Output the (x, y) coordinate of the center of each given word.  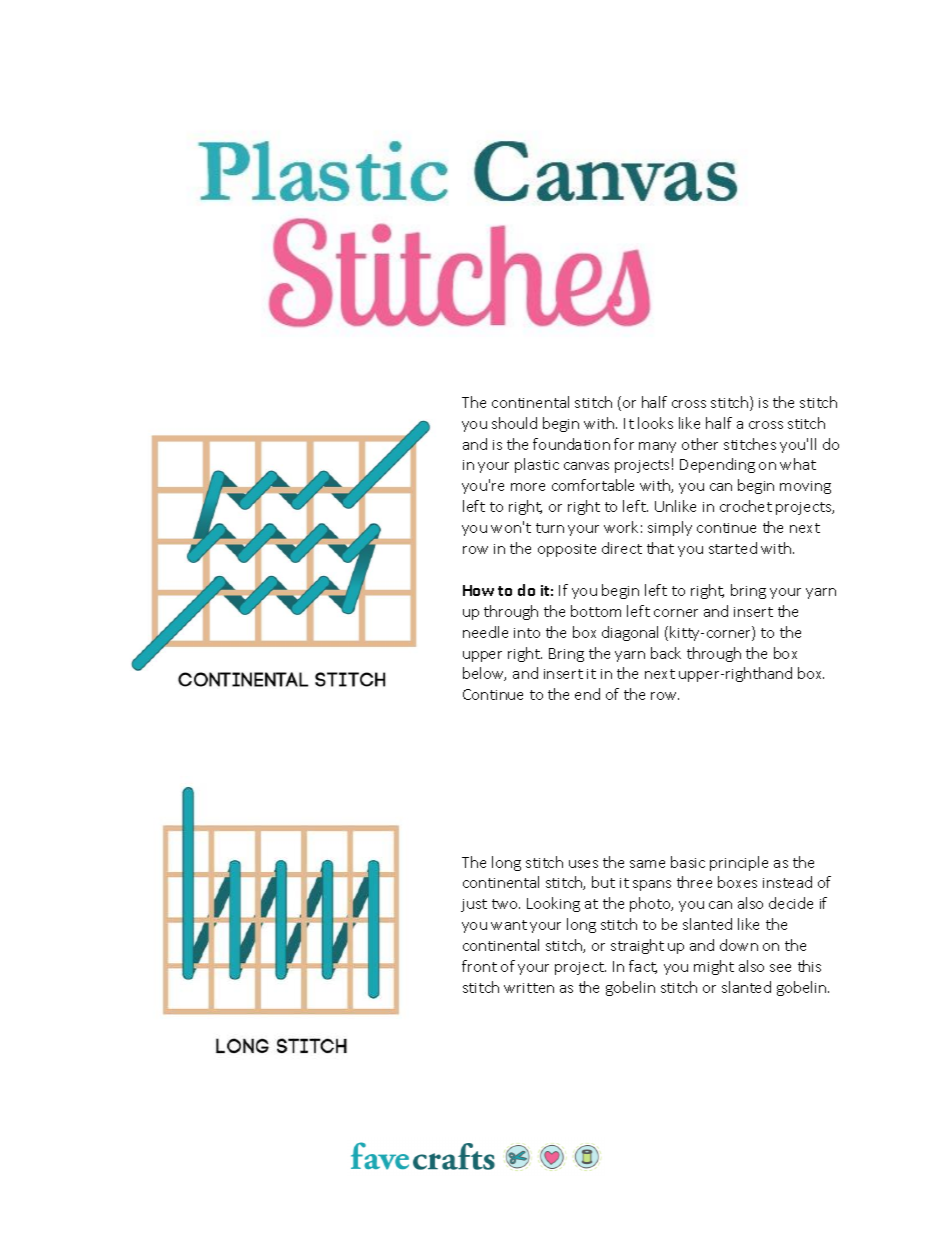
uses (583, 864)
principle (739, 863)
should (514, 423)
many (657, 447)
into (527, 633)
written (529, 988)
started (733, 548)
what (798, 464)
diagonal (630, 633)
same (647, 864)
